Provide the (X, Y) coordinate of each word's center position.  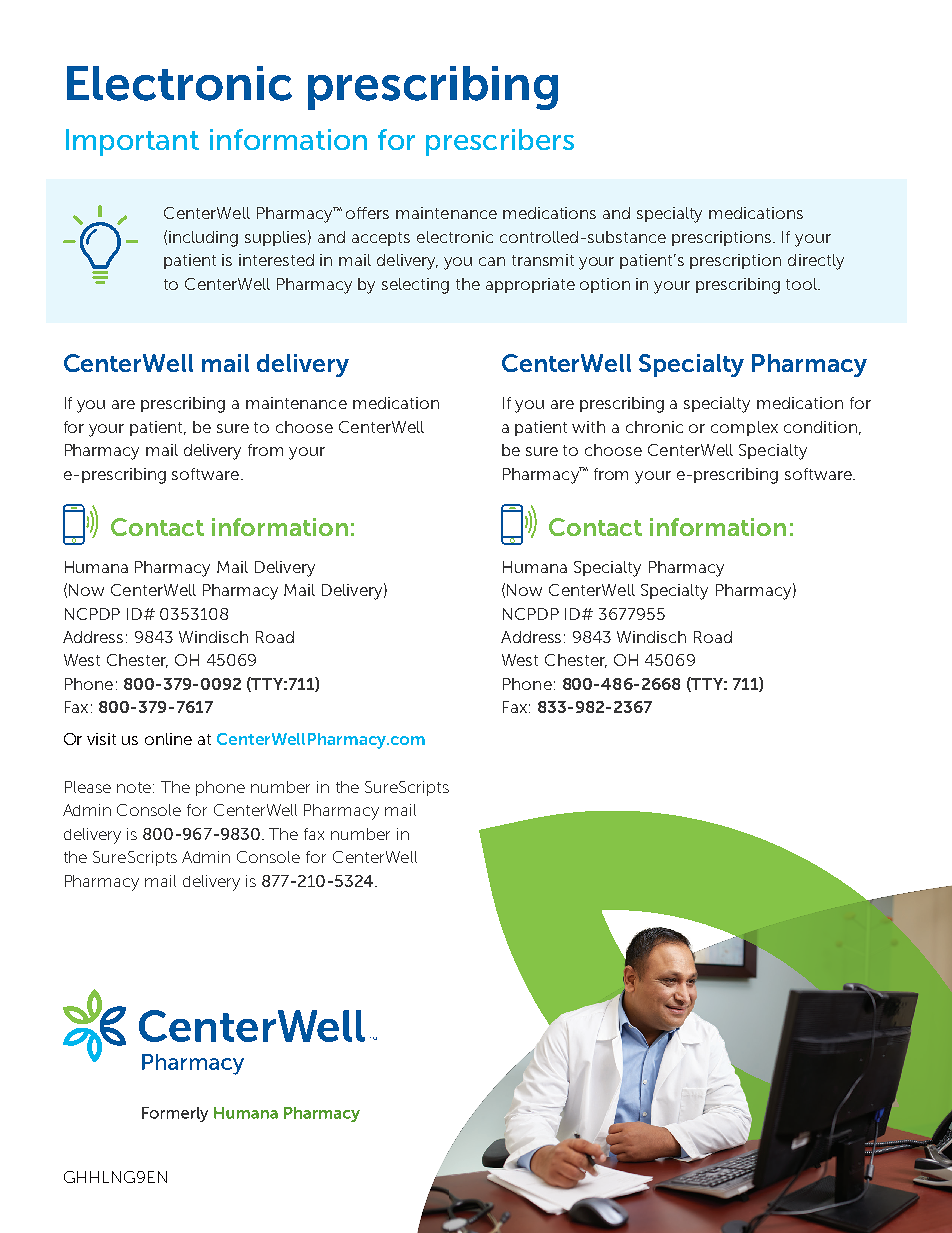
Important (132, 142)
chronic (654, 427)
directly (816, 262)
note (135, 787)
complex (744, 428)
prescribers (500, 142)
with (588, 427)
